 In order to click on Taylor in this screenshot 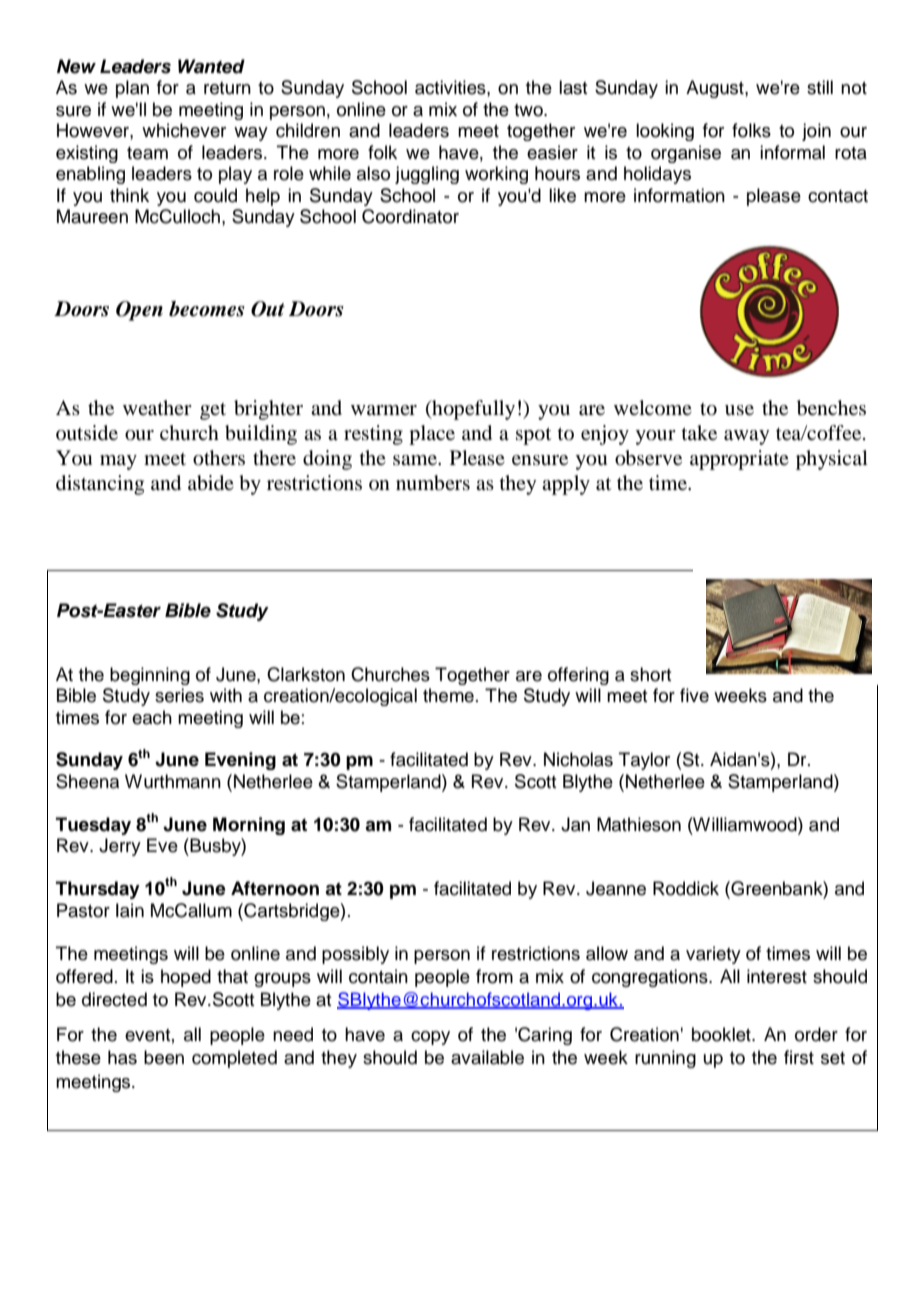, I will do `click(644, 761)`.
